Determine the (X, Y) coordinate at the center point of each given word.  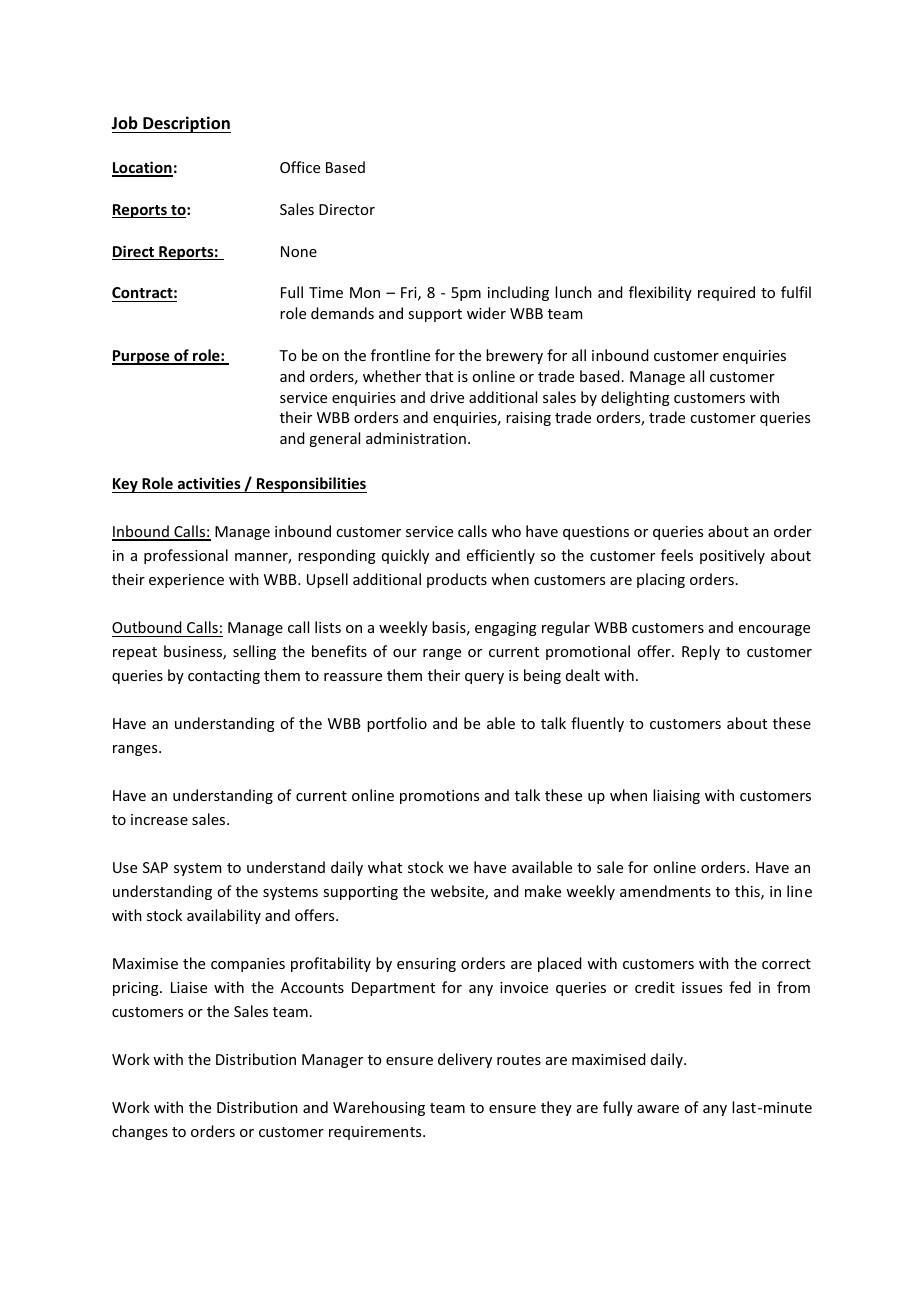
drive (447, 397)
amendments (665, 891)
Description (186, 124)
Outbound (147, 627)
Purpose (142, 357)
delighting (635, 398)
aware (658, 1109)
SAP (155, 867)
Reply (701, 652)
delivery (465, 1060)
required (726, 293)
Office (300, 167)
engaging (506, 629)
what (385, 867)
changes (140, 1132)
